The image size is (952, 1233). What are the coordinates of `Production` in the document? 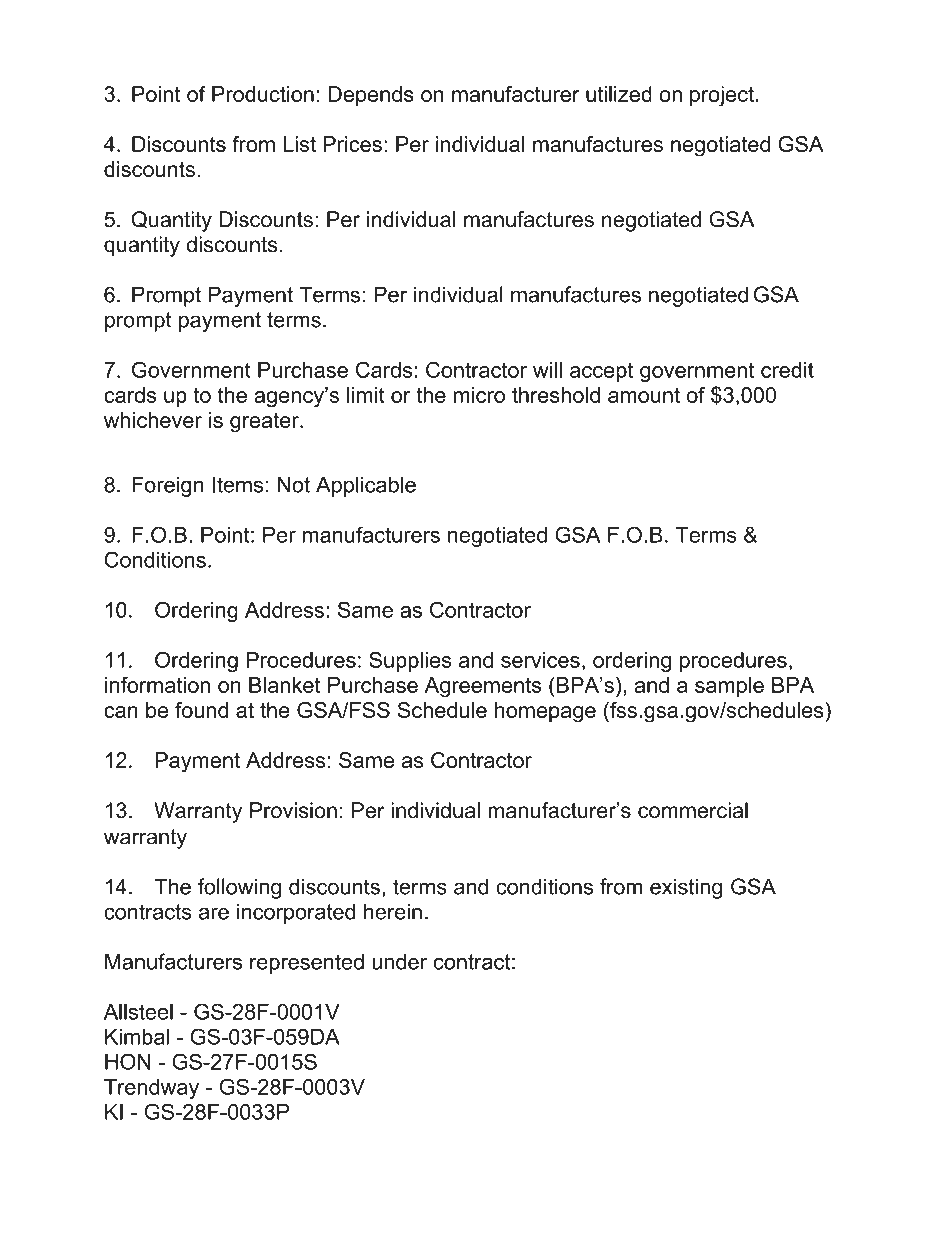 It's located at (263, 94).
